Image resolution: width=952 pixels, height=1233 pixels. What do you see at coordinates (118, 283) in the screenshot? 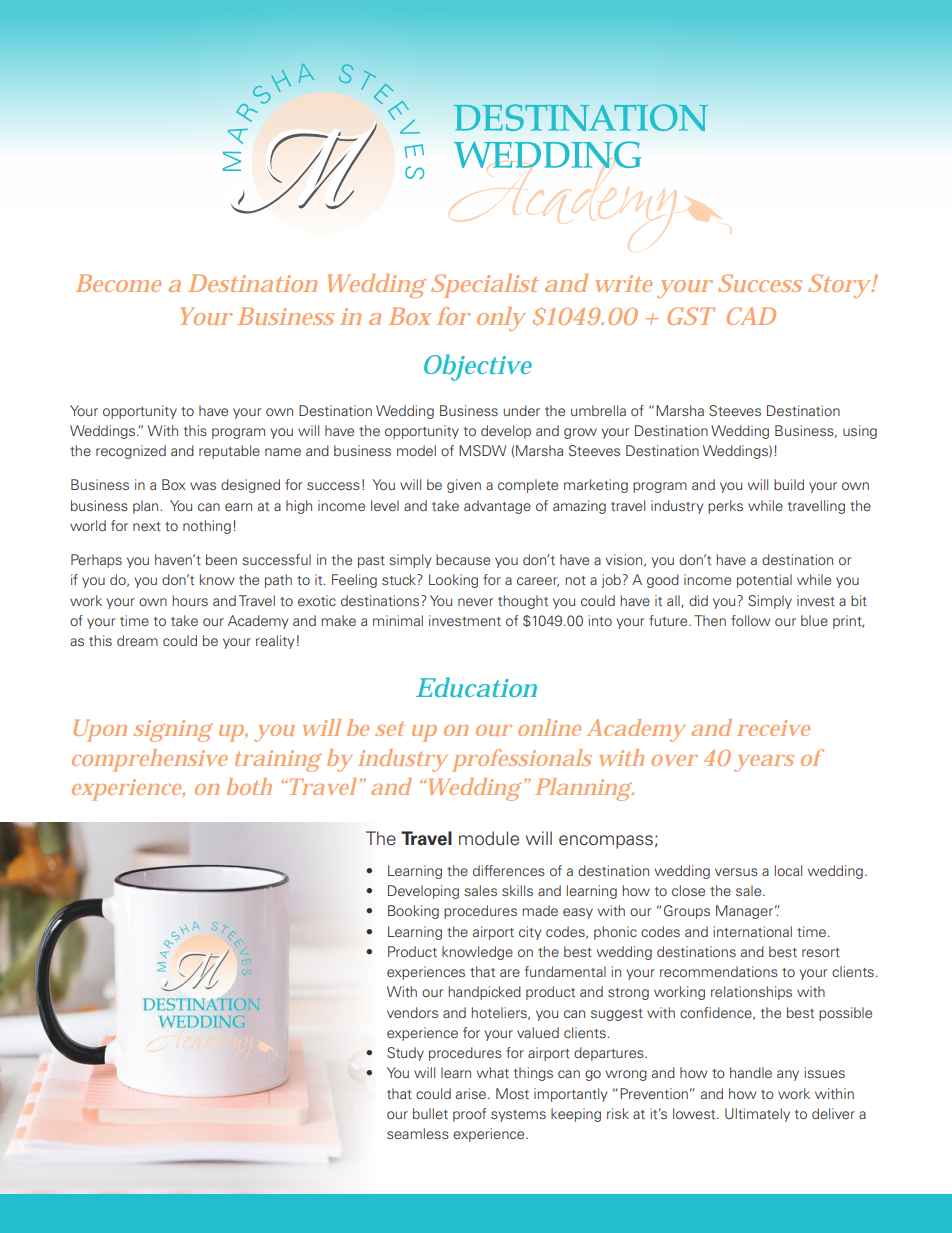
I see `Become` at bounding box center [118, 283].
